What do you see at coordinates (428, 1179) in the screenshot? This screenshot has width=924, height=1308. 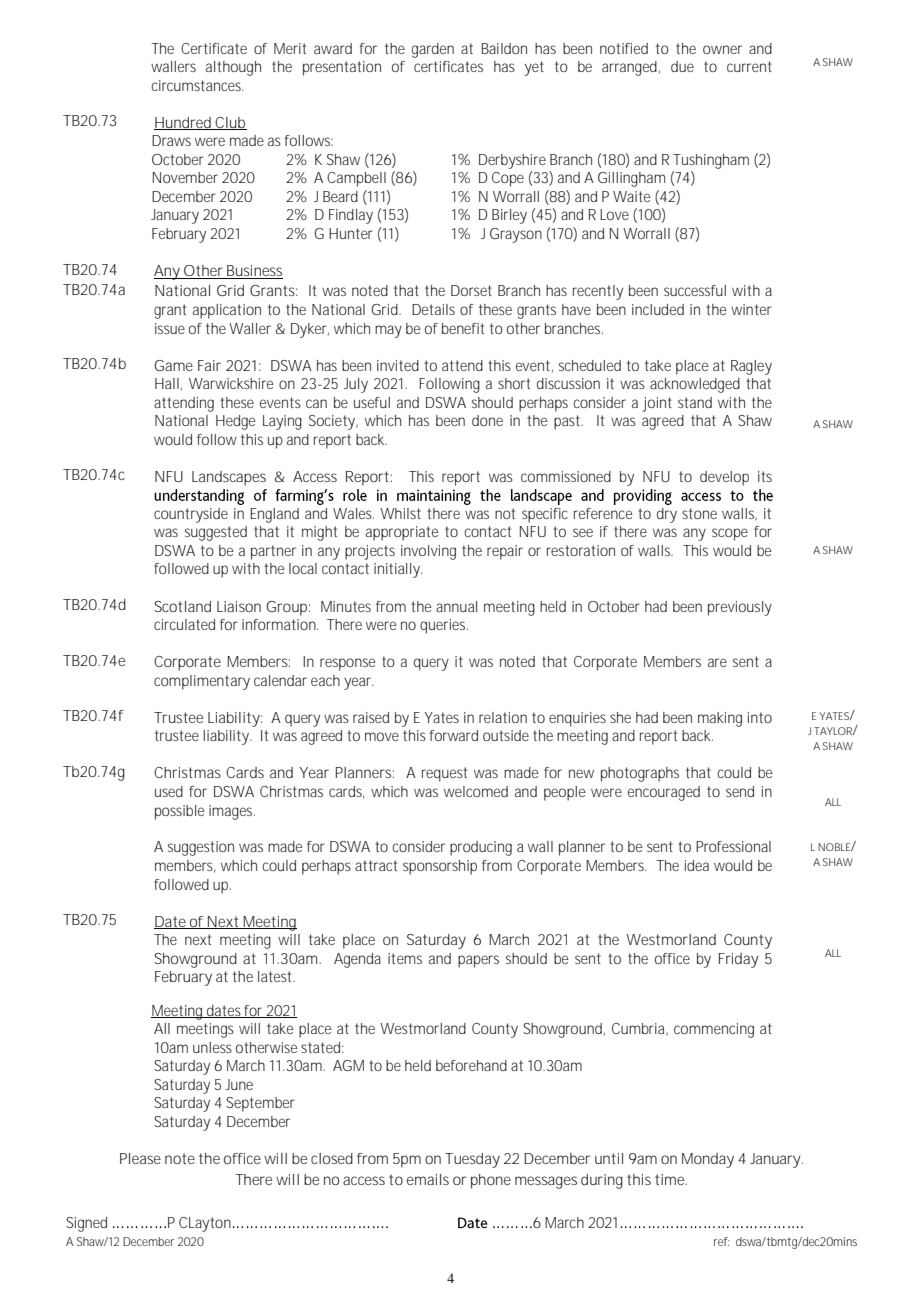 I see `emails` at bounding box center [428, 1179].
